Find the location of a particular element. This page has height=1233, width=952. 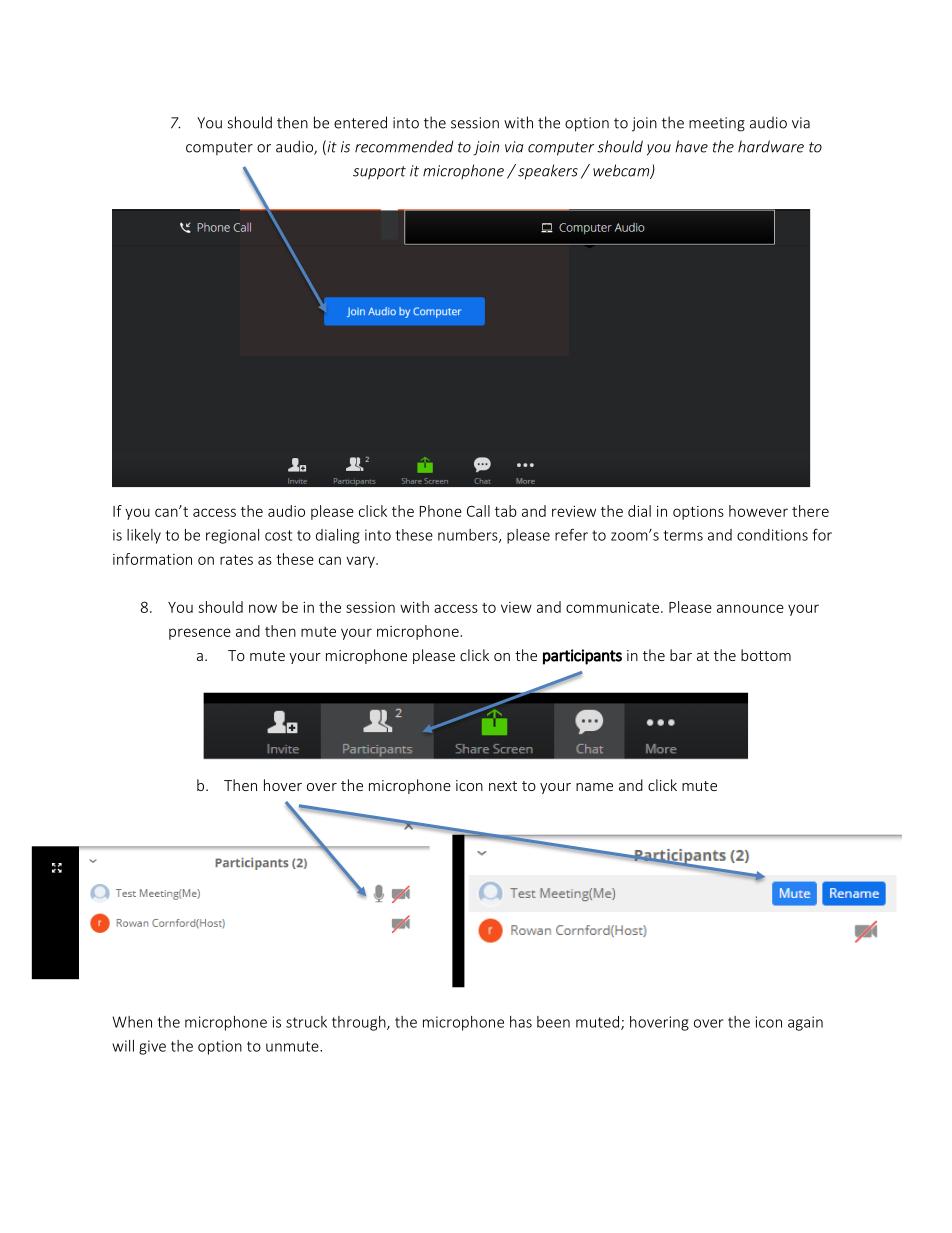

entered is located at coordinates (360, 122).
